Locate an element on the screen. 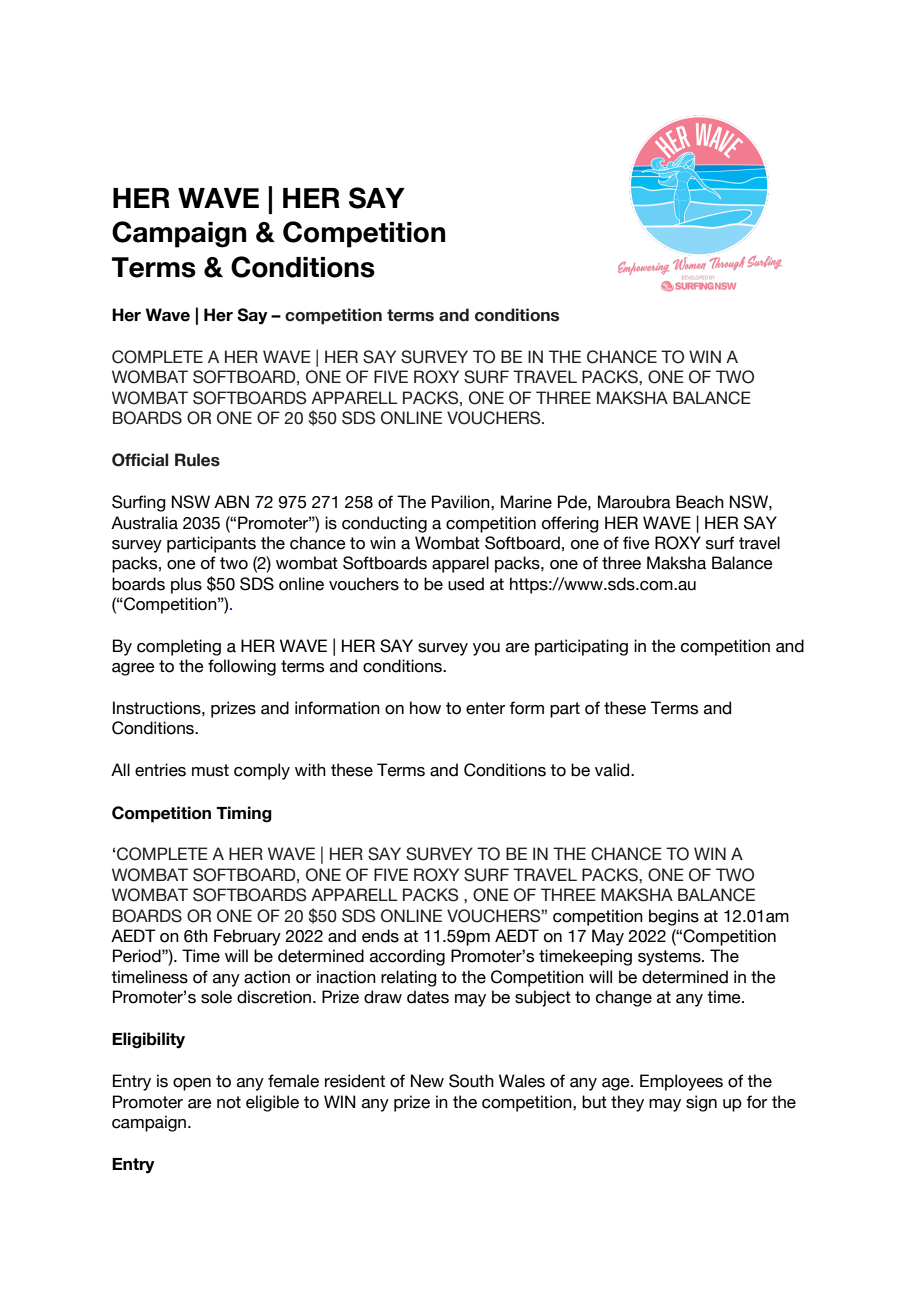 Image resolution: width=924 pixels, height=1308 pixels. February is located at coordinates (247, 937).
